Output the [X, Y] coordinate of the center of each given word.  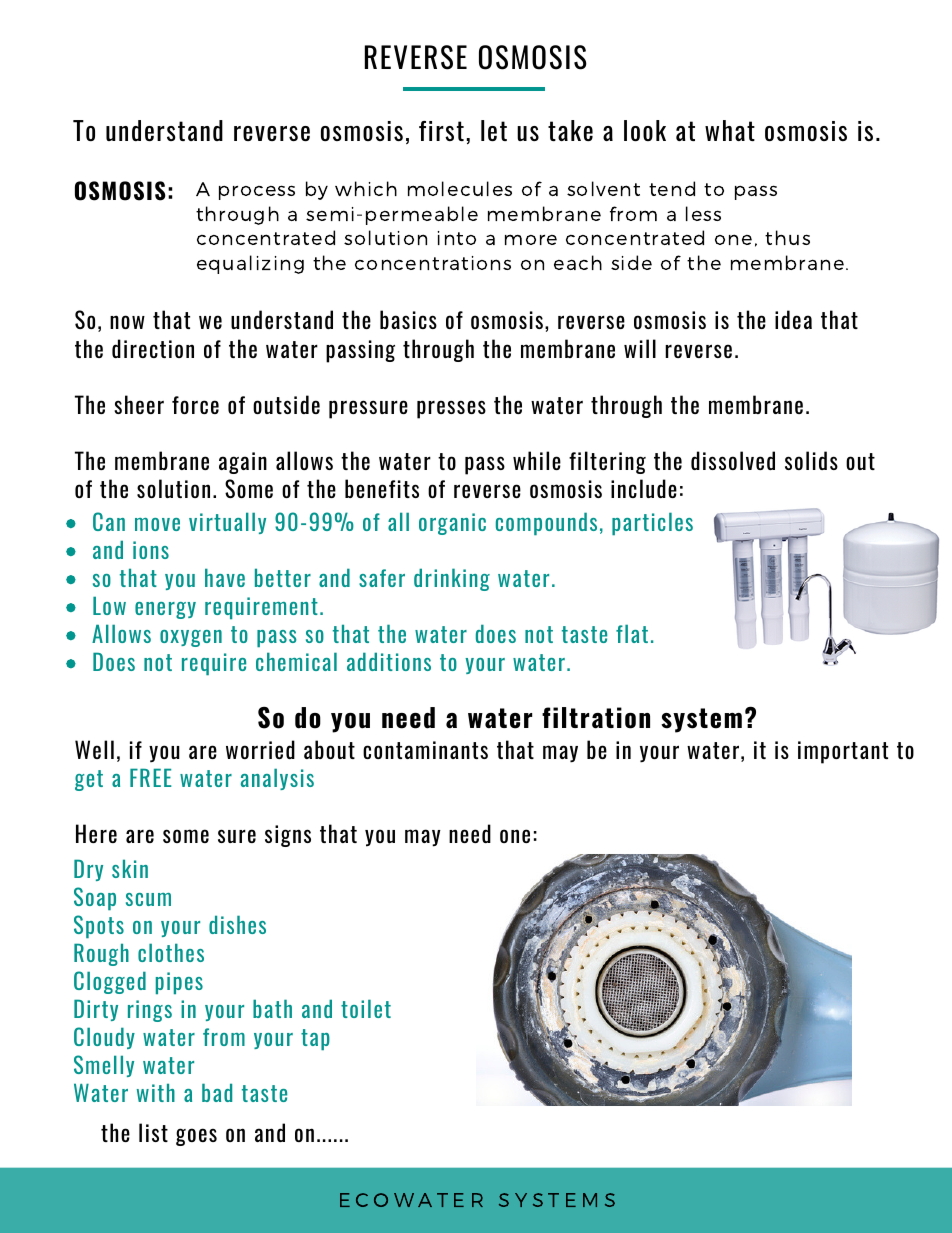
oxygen [191, 638]
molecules [460, 188]
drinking [452, 579]
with [156, 1092]
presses [451, 409]
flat [632, 633]
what [730, 130]
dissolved [733, 460]
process [257, 192]
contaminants [425, 750]
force [195, 405]
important [843, 752]
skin [130, 868]
